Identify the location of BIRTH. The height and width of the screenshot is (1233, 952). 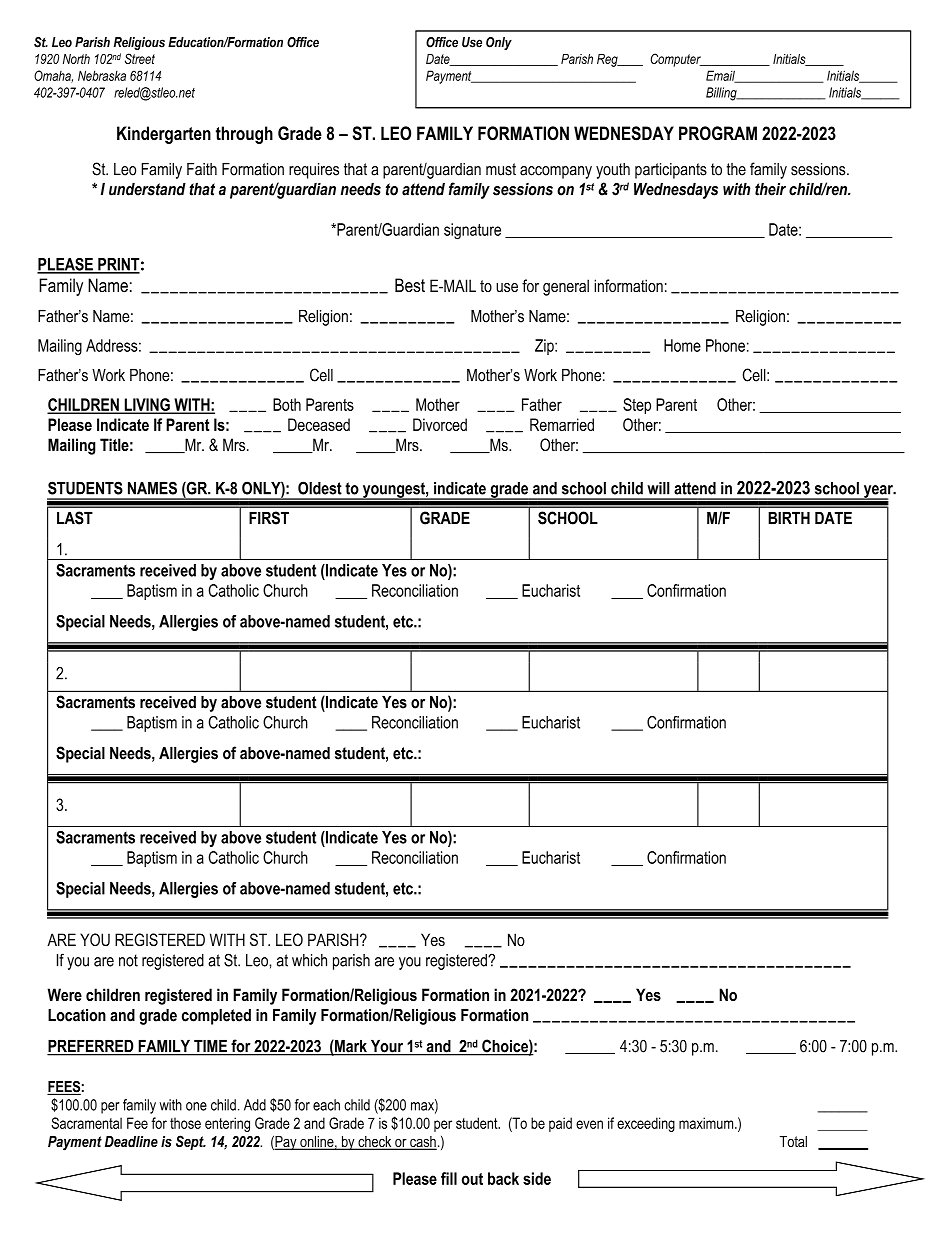
(789, 518).
